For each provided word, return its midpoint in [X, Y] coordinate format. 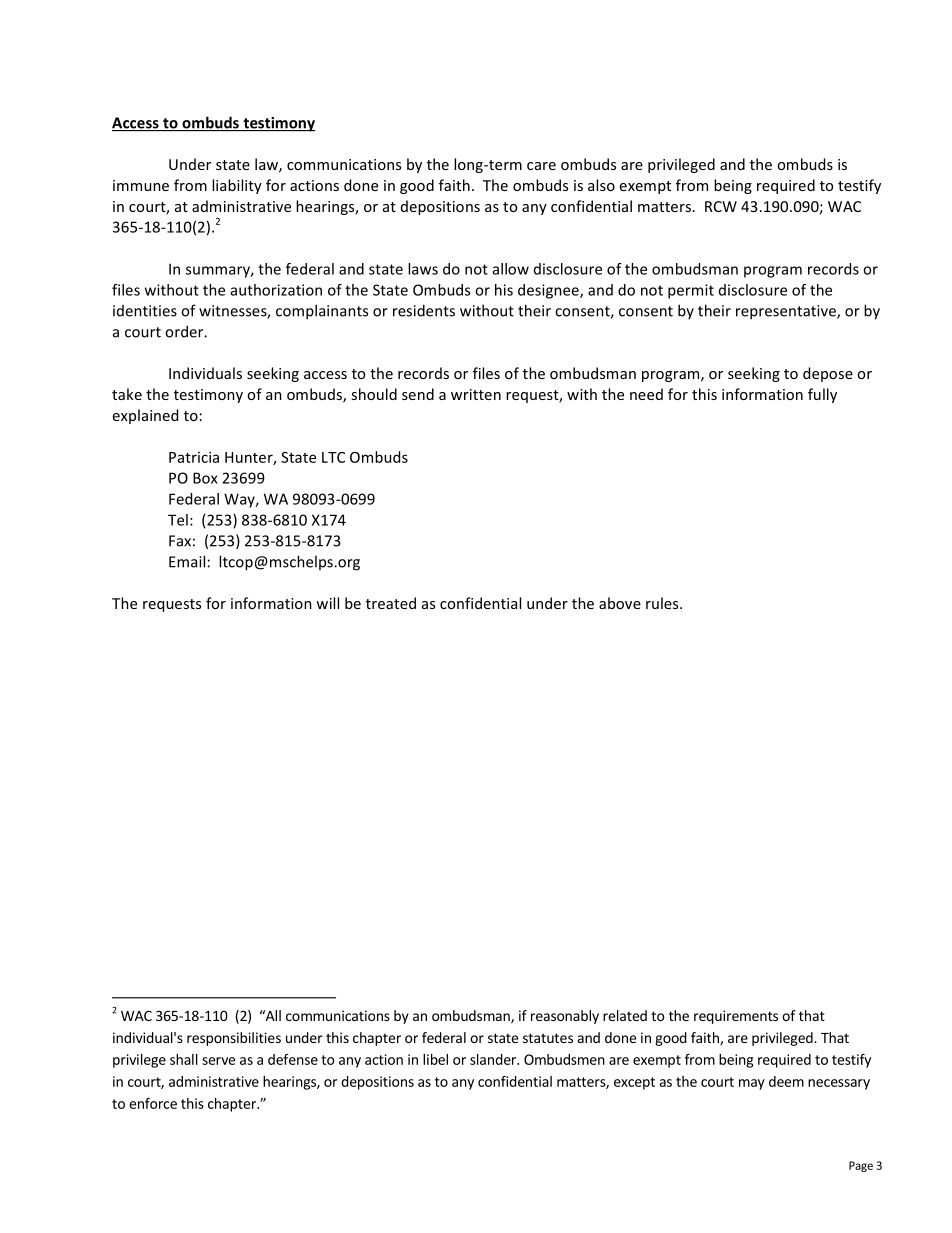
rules [663, 603]
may [752, 1084]
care [541, 166]
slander [494, 1059]
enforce [153, 1103]
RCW [721, 206]
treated [391, 603]
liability [237, 186]
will [327, 603]
